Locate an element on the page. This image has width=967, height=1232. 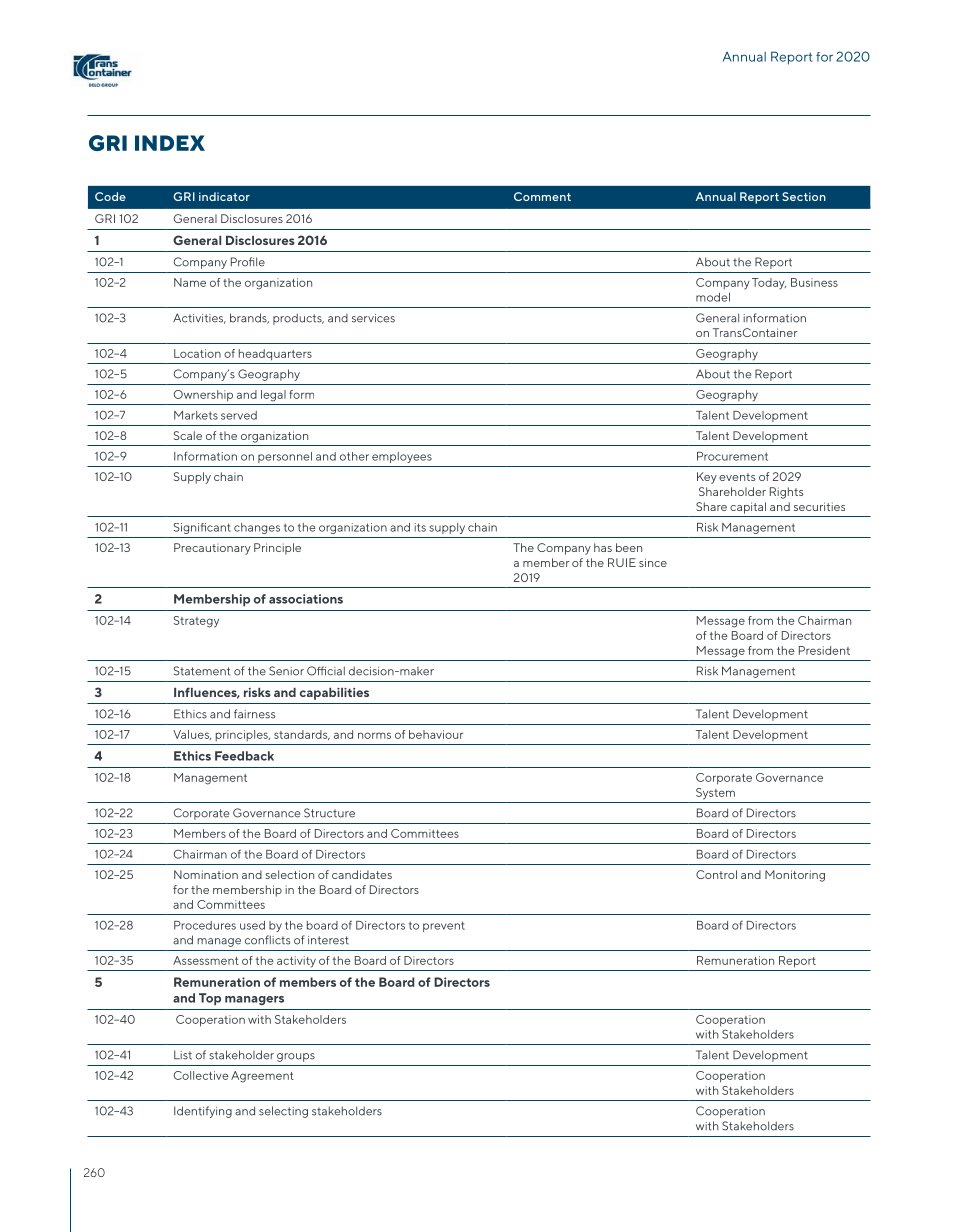
Section is located at coordinates (804, 196).
